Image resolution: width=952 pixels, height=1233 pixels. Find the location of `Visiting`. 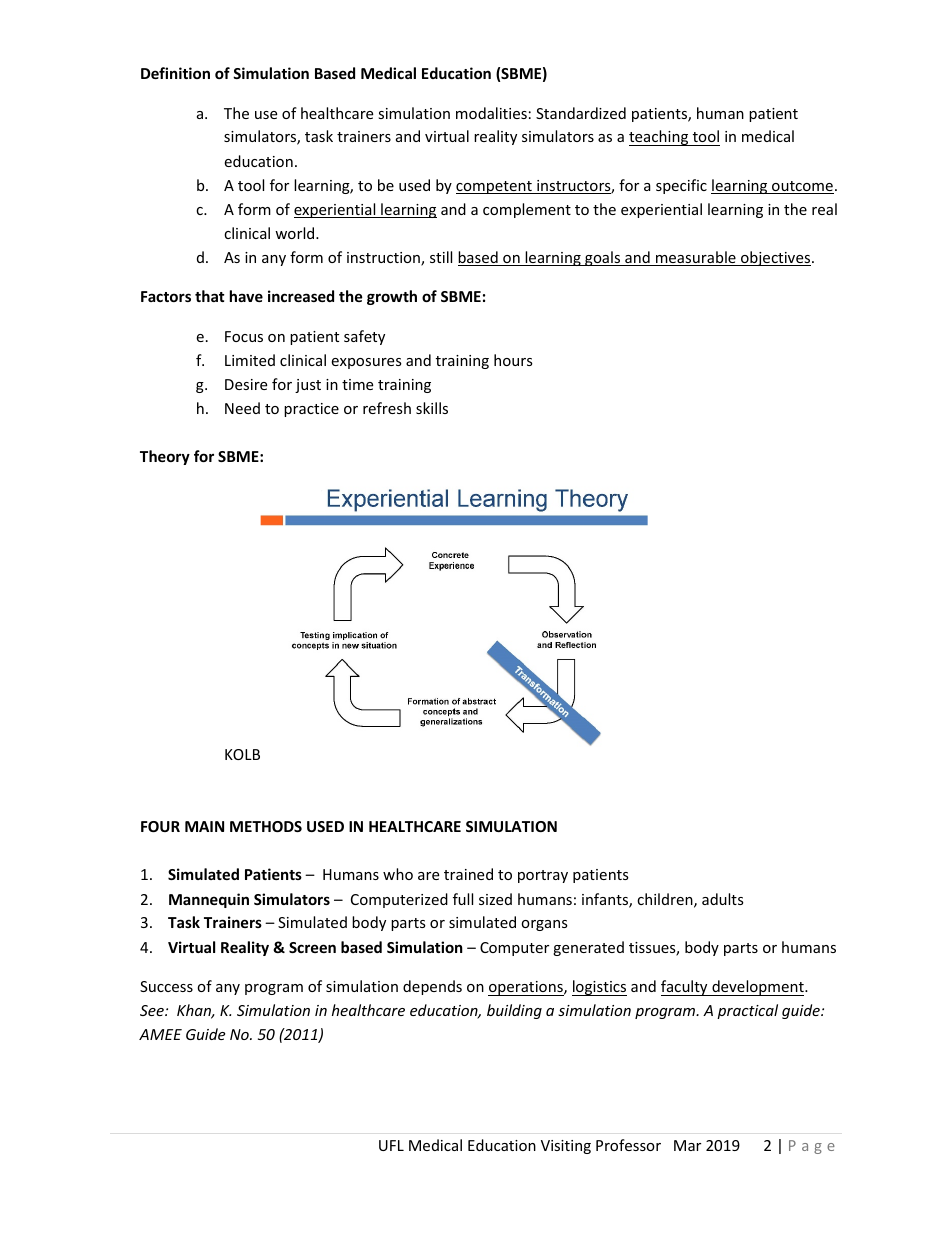

Visiting is located at coordinates (566, 1147).
